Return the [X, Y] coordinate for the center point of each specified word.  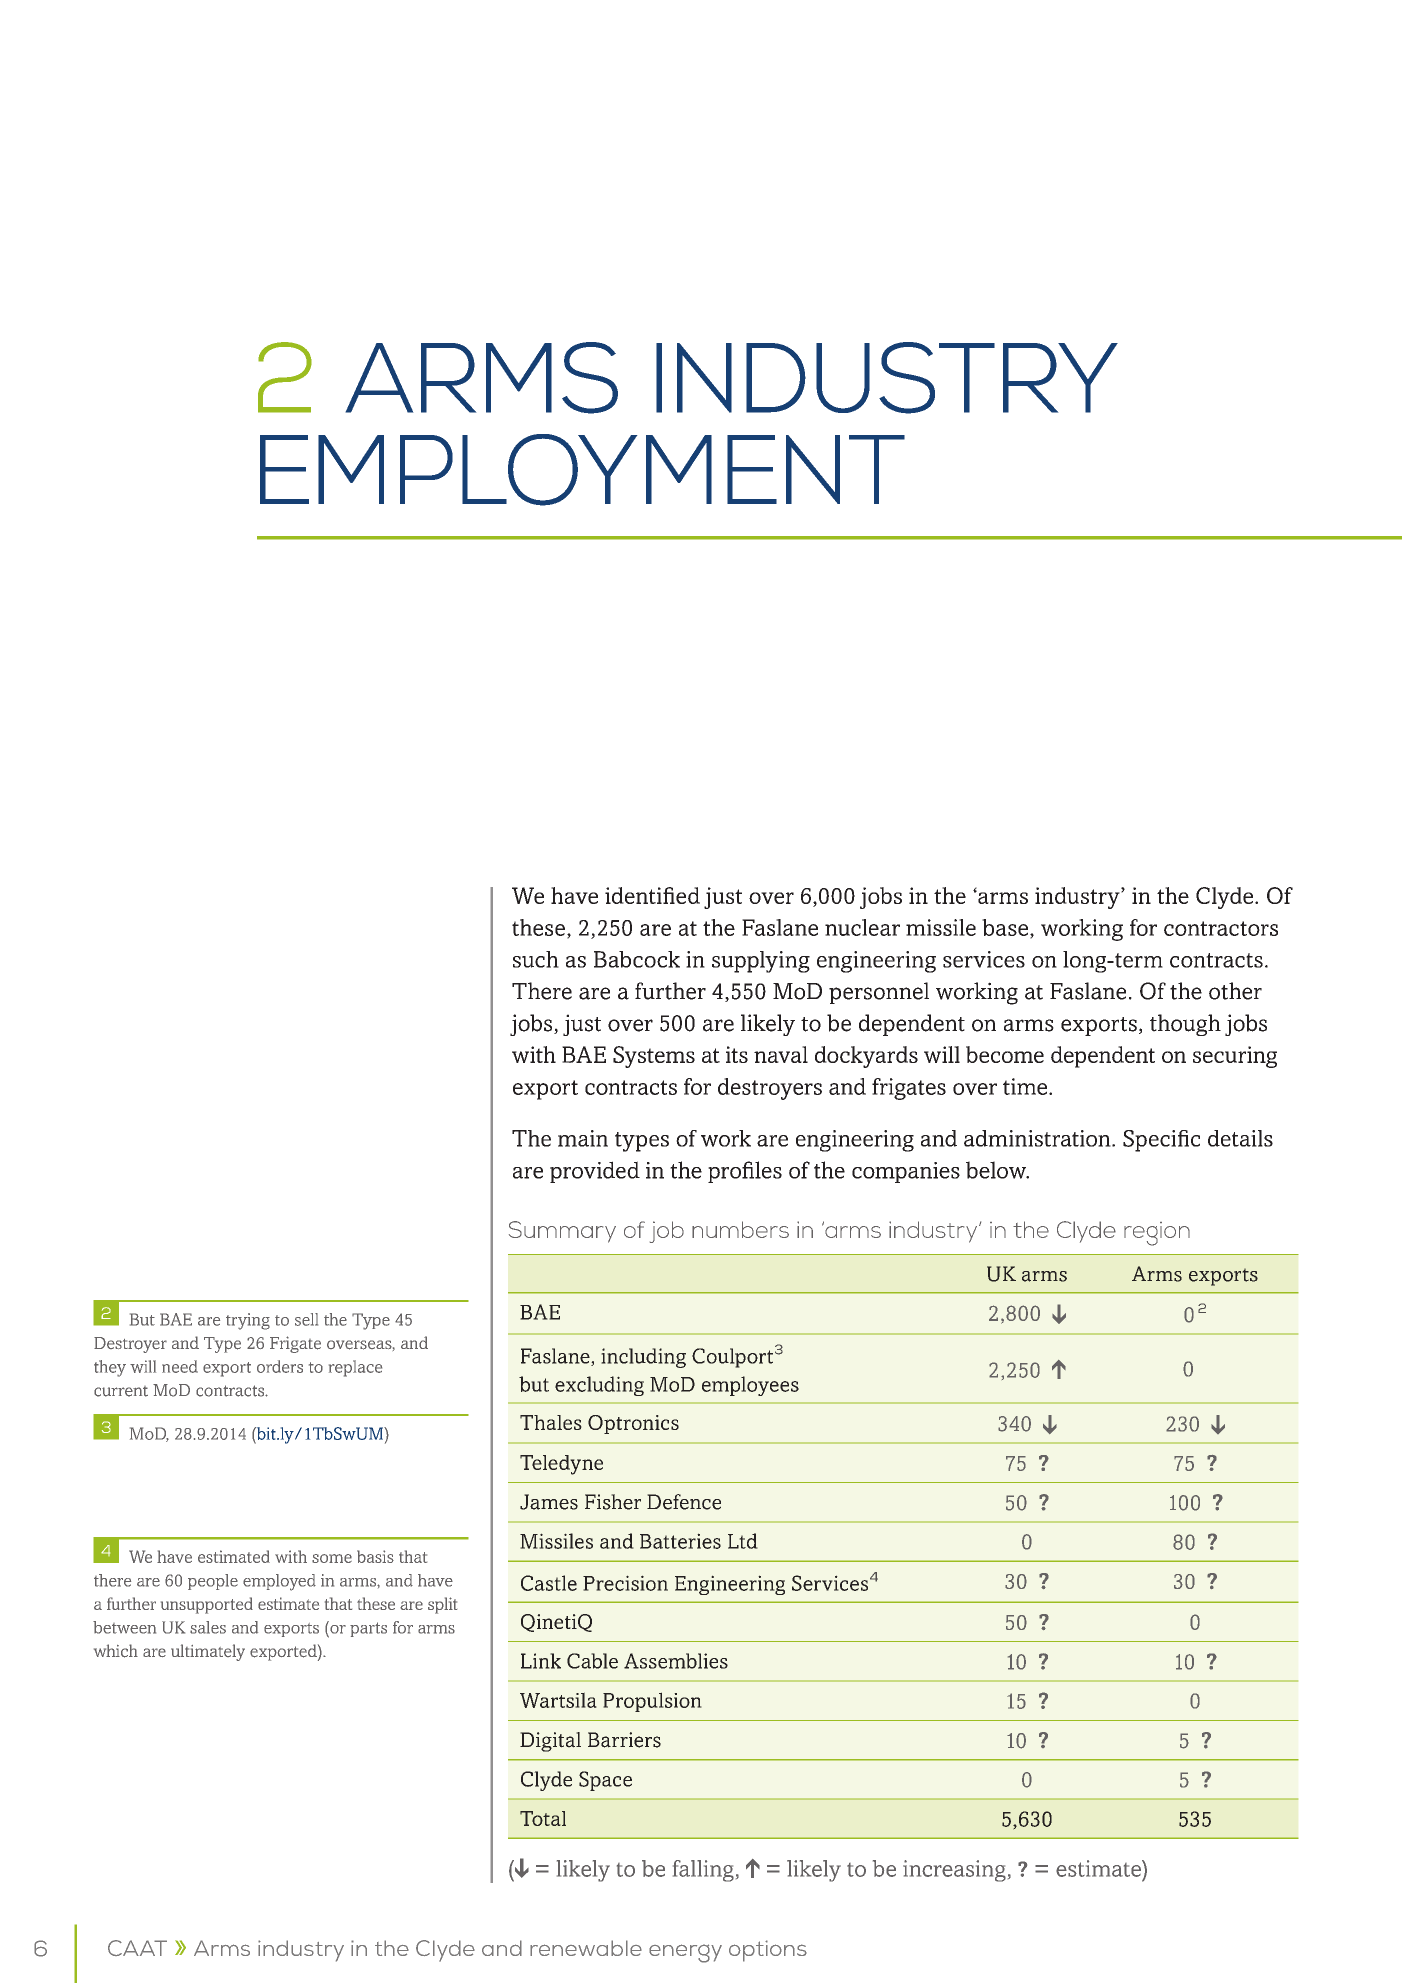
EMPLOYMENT [582, 470]
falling [703, 1871]
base [1005, 927]
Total [543, 1818]
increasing [954, 1871]
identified [652, 895]
